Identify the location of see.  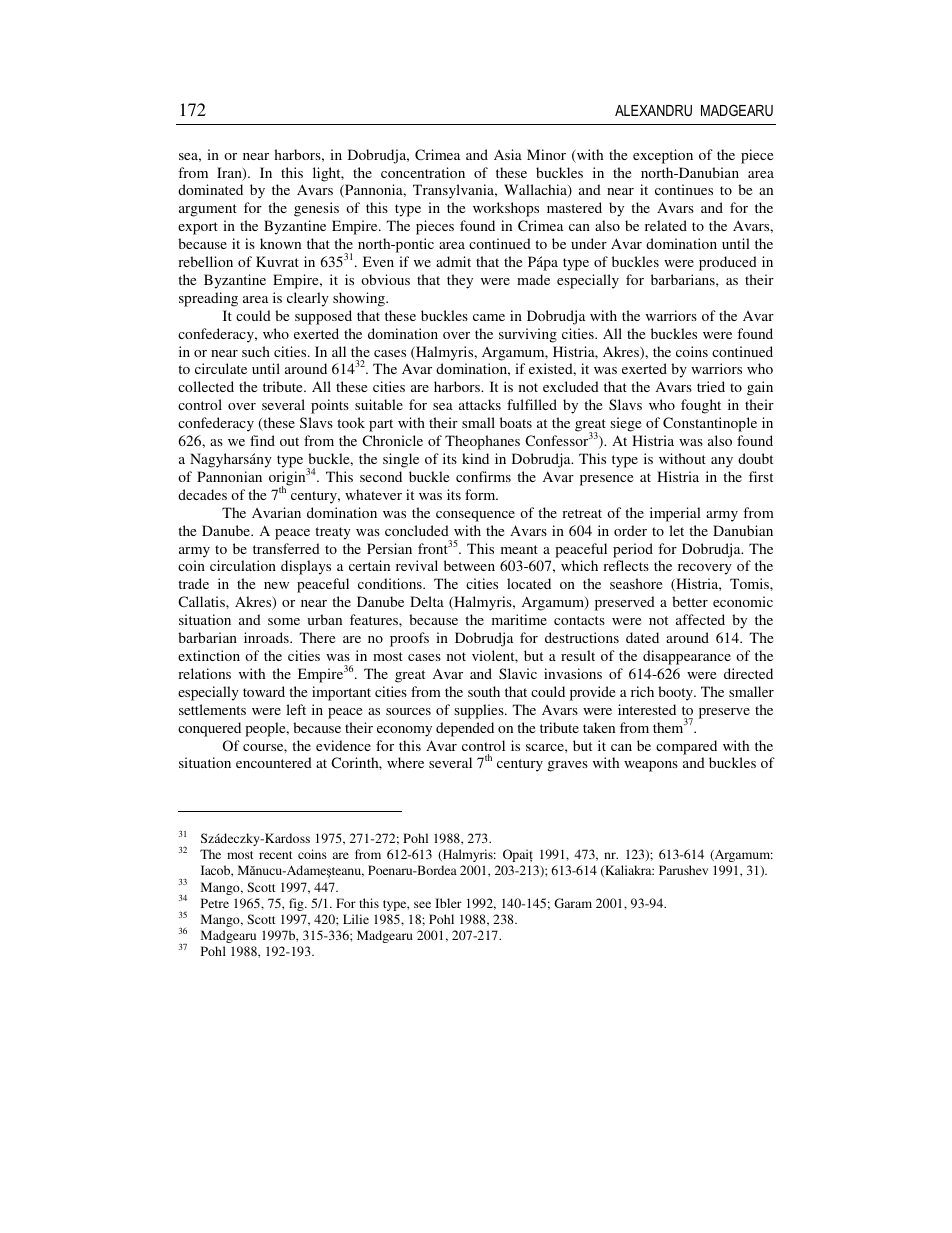
(422, 904).
